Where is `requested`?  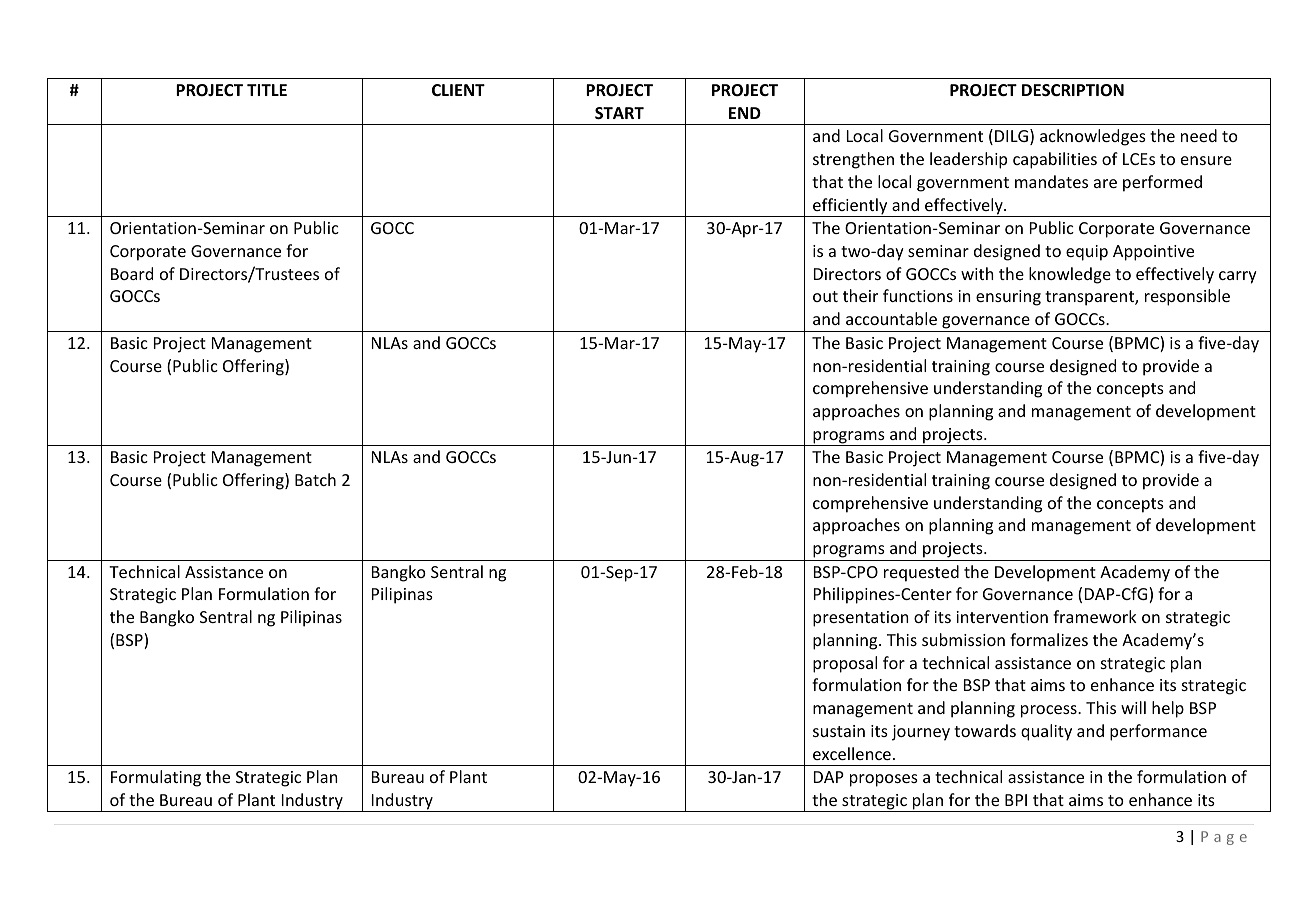 requested is located at coordinates (921, 573).
